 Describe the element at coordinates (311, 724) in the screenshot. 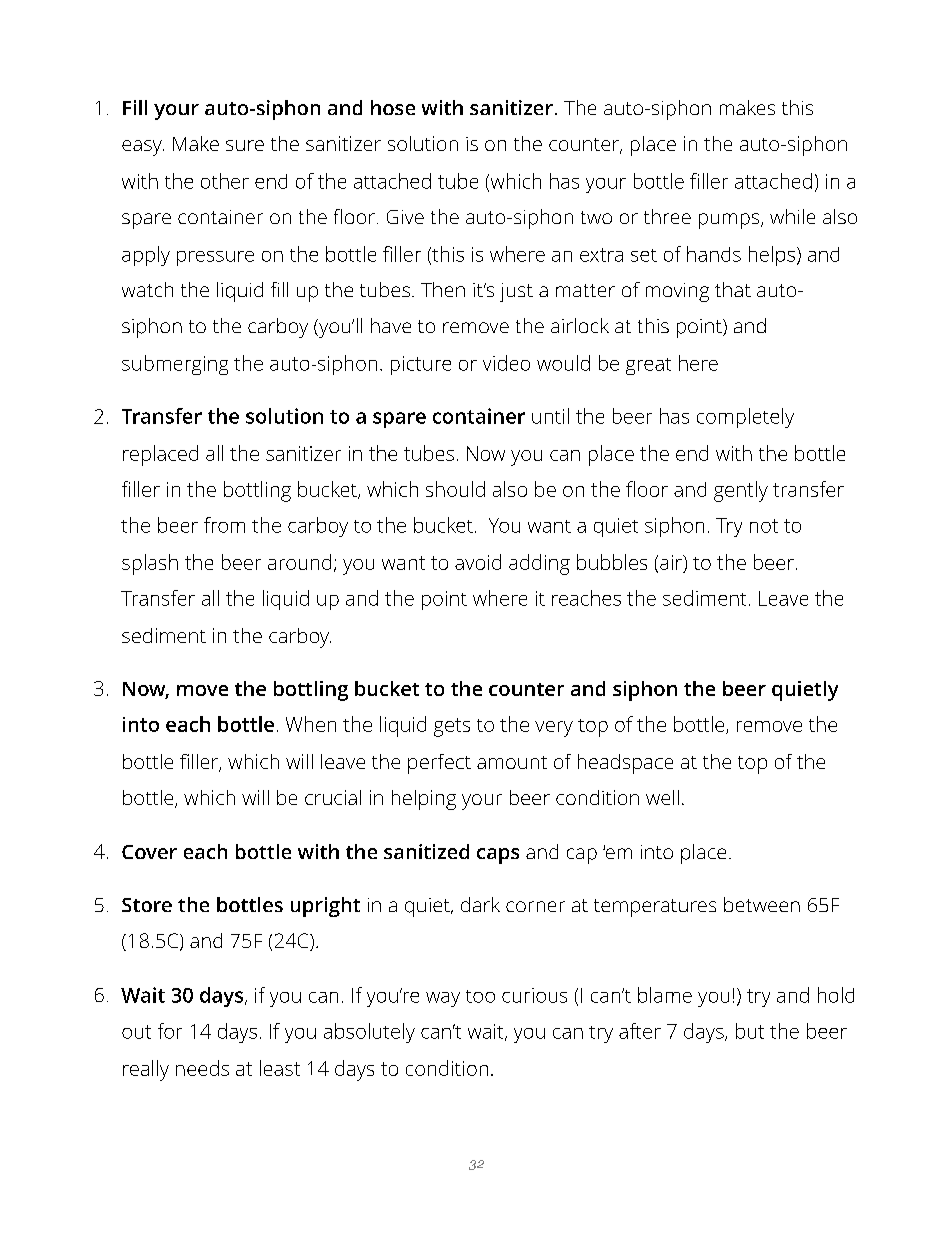

I see `When` at that location.
